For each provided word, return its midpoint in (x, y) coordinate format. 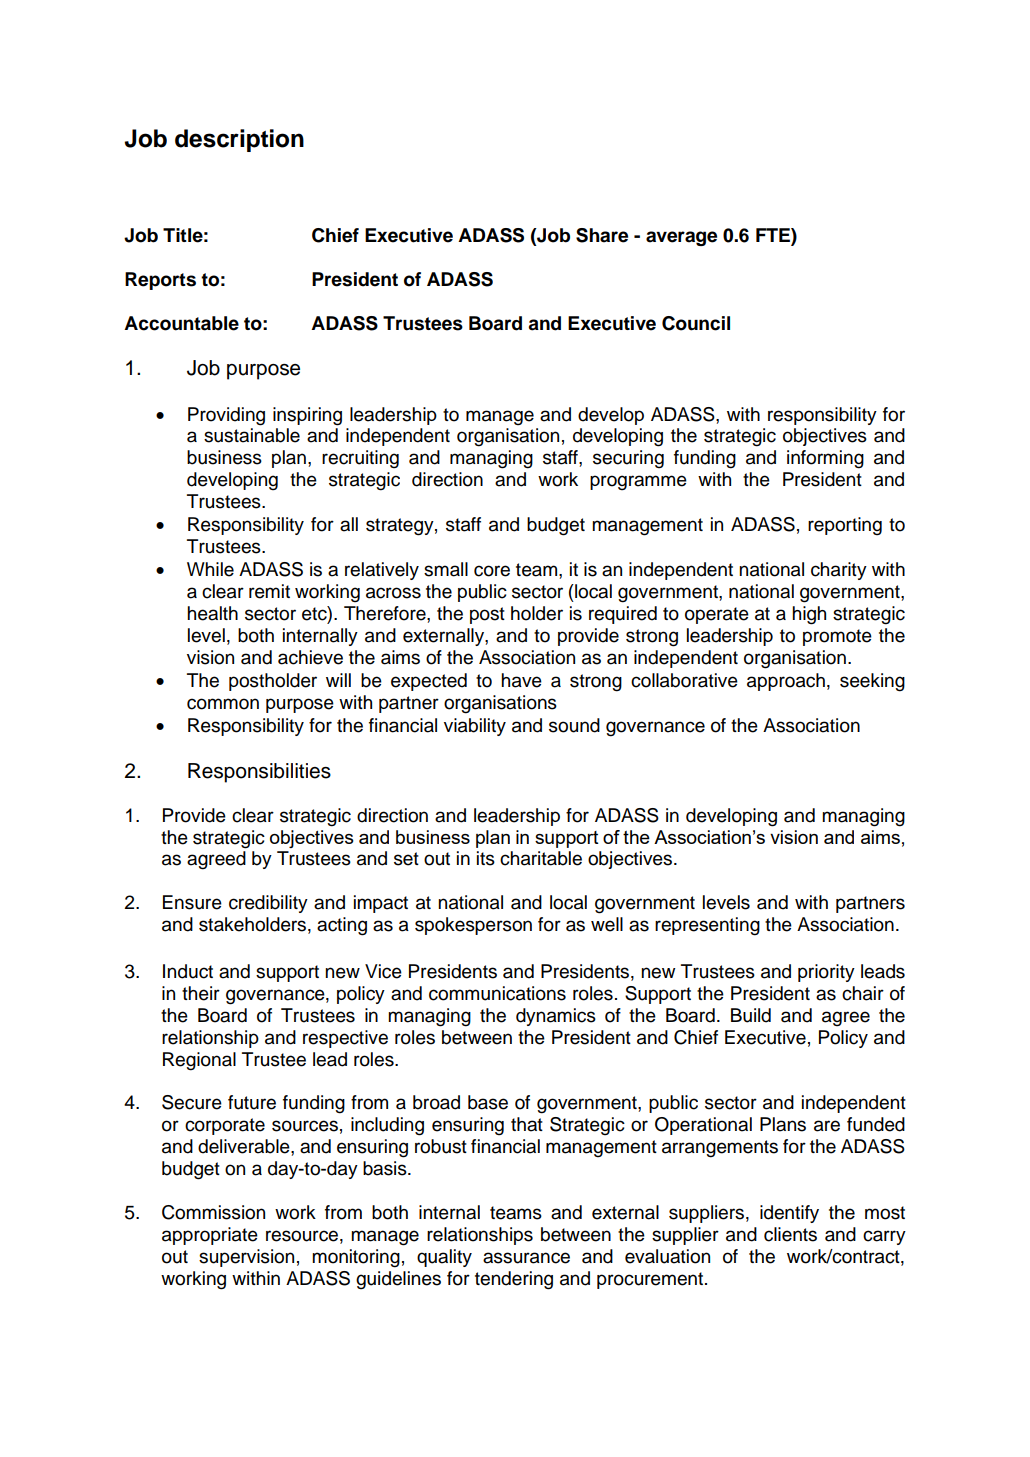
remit (269, 591)
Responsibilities (259, 773)
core (492, 571)
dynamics (556, 1017)
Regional (199, 1061)
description (239, 140)
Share (602, 235)
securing (628, 459)
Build (751, 1015)
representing (707, 926)
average (681, 238)
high (809, 615)
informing (825, 459)
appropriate (210, 1236)
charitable (541, 858)
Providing (226, 416)
